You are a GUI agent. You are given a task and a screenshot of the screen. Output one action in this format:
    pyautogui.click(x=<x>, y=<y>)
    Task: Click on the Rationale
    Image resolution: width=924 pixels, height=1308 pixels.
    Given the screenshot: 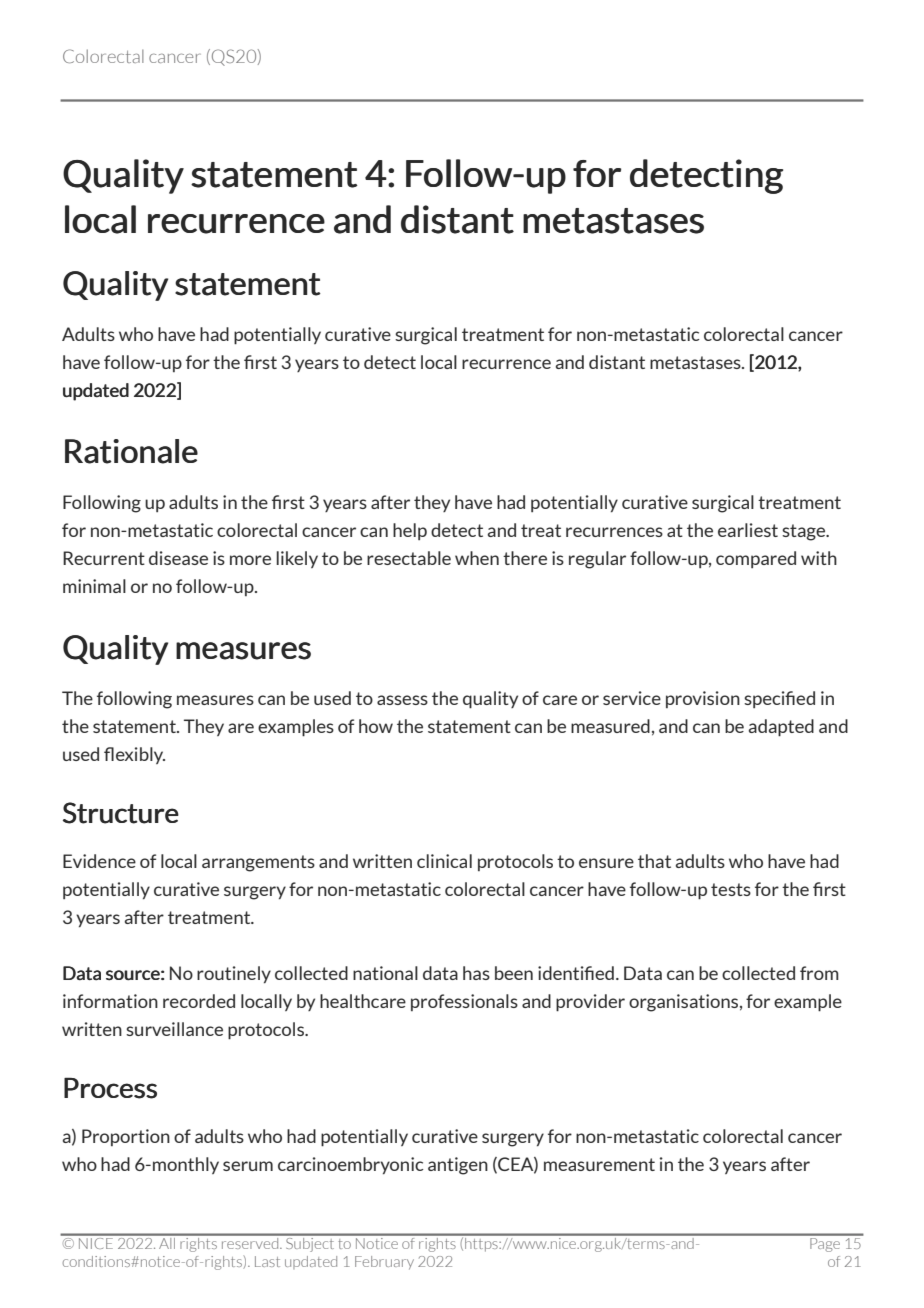 What is the action you would take?
    pyautogui.click(x=131, y=451)
